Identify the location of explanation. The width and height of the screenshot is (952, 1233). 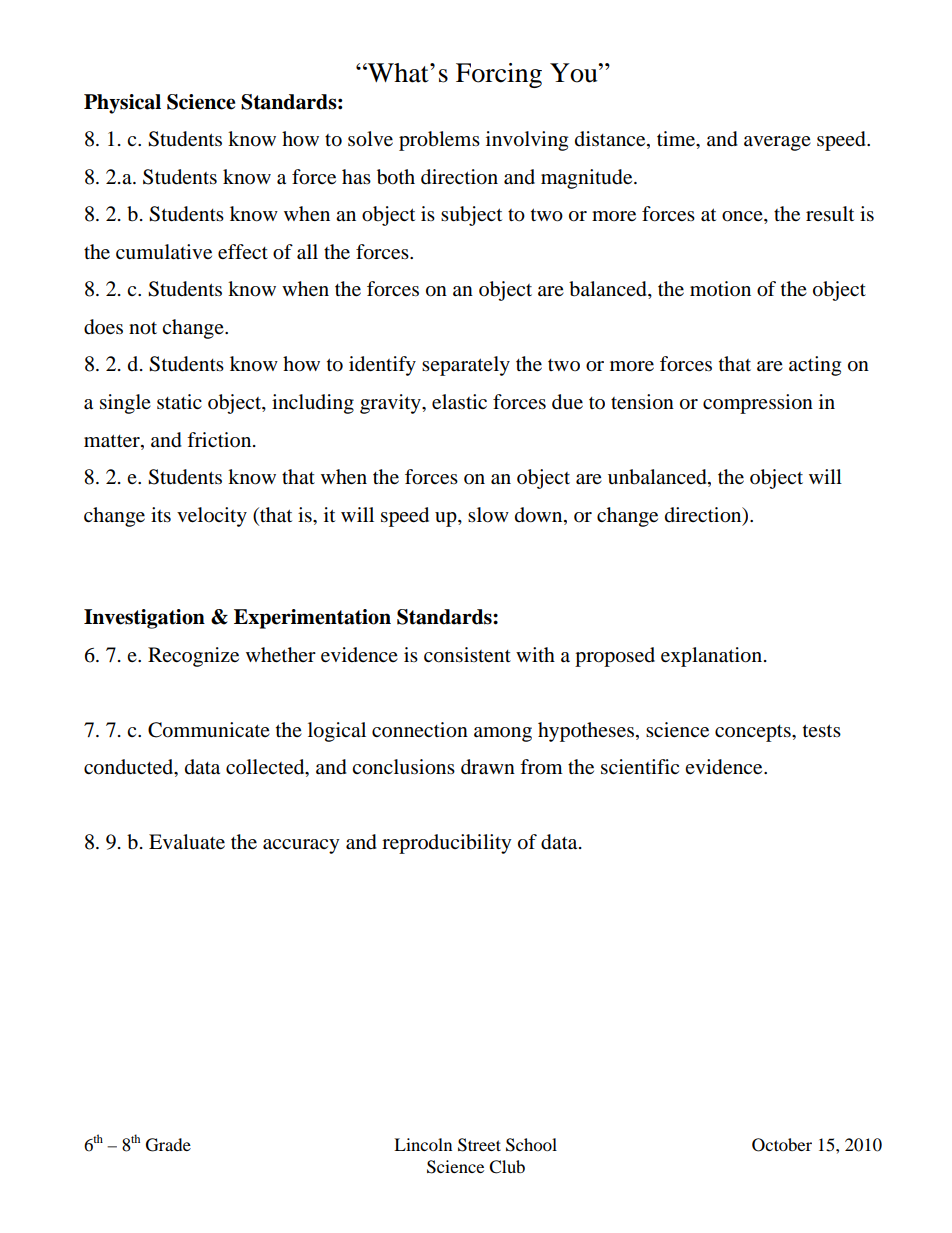
(711, 657).
